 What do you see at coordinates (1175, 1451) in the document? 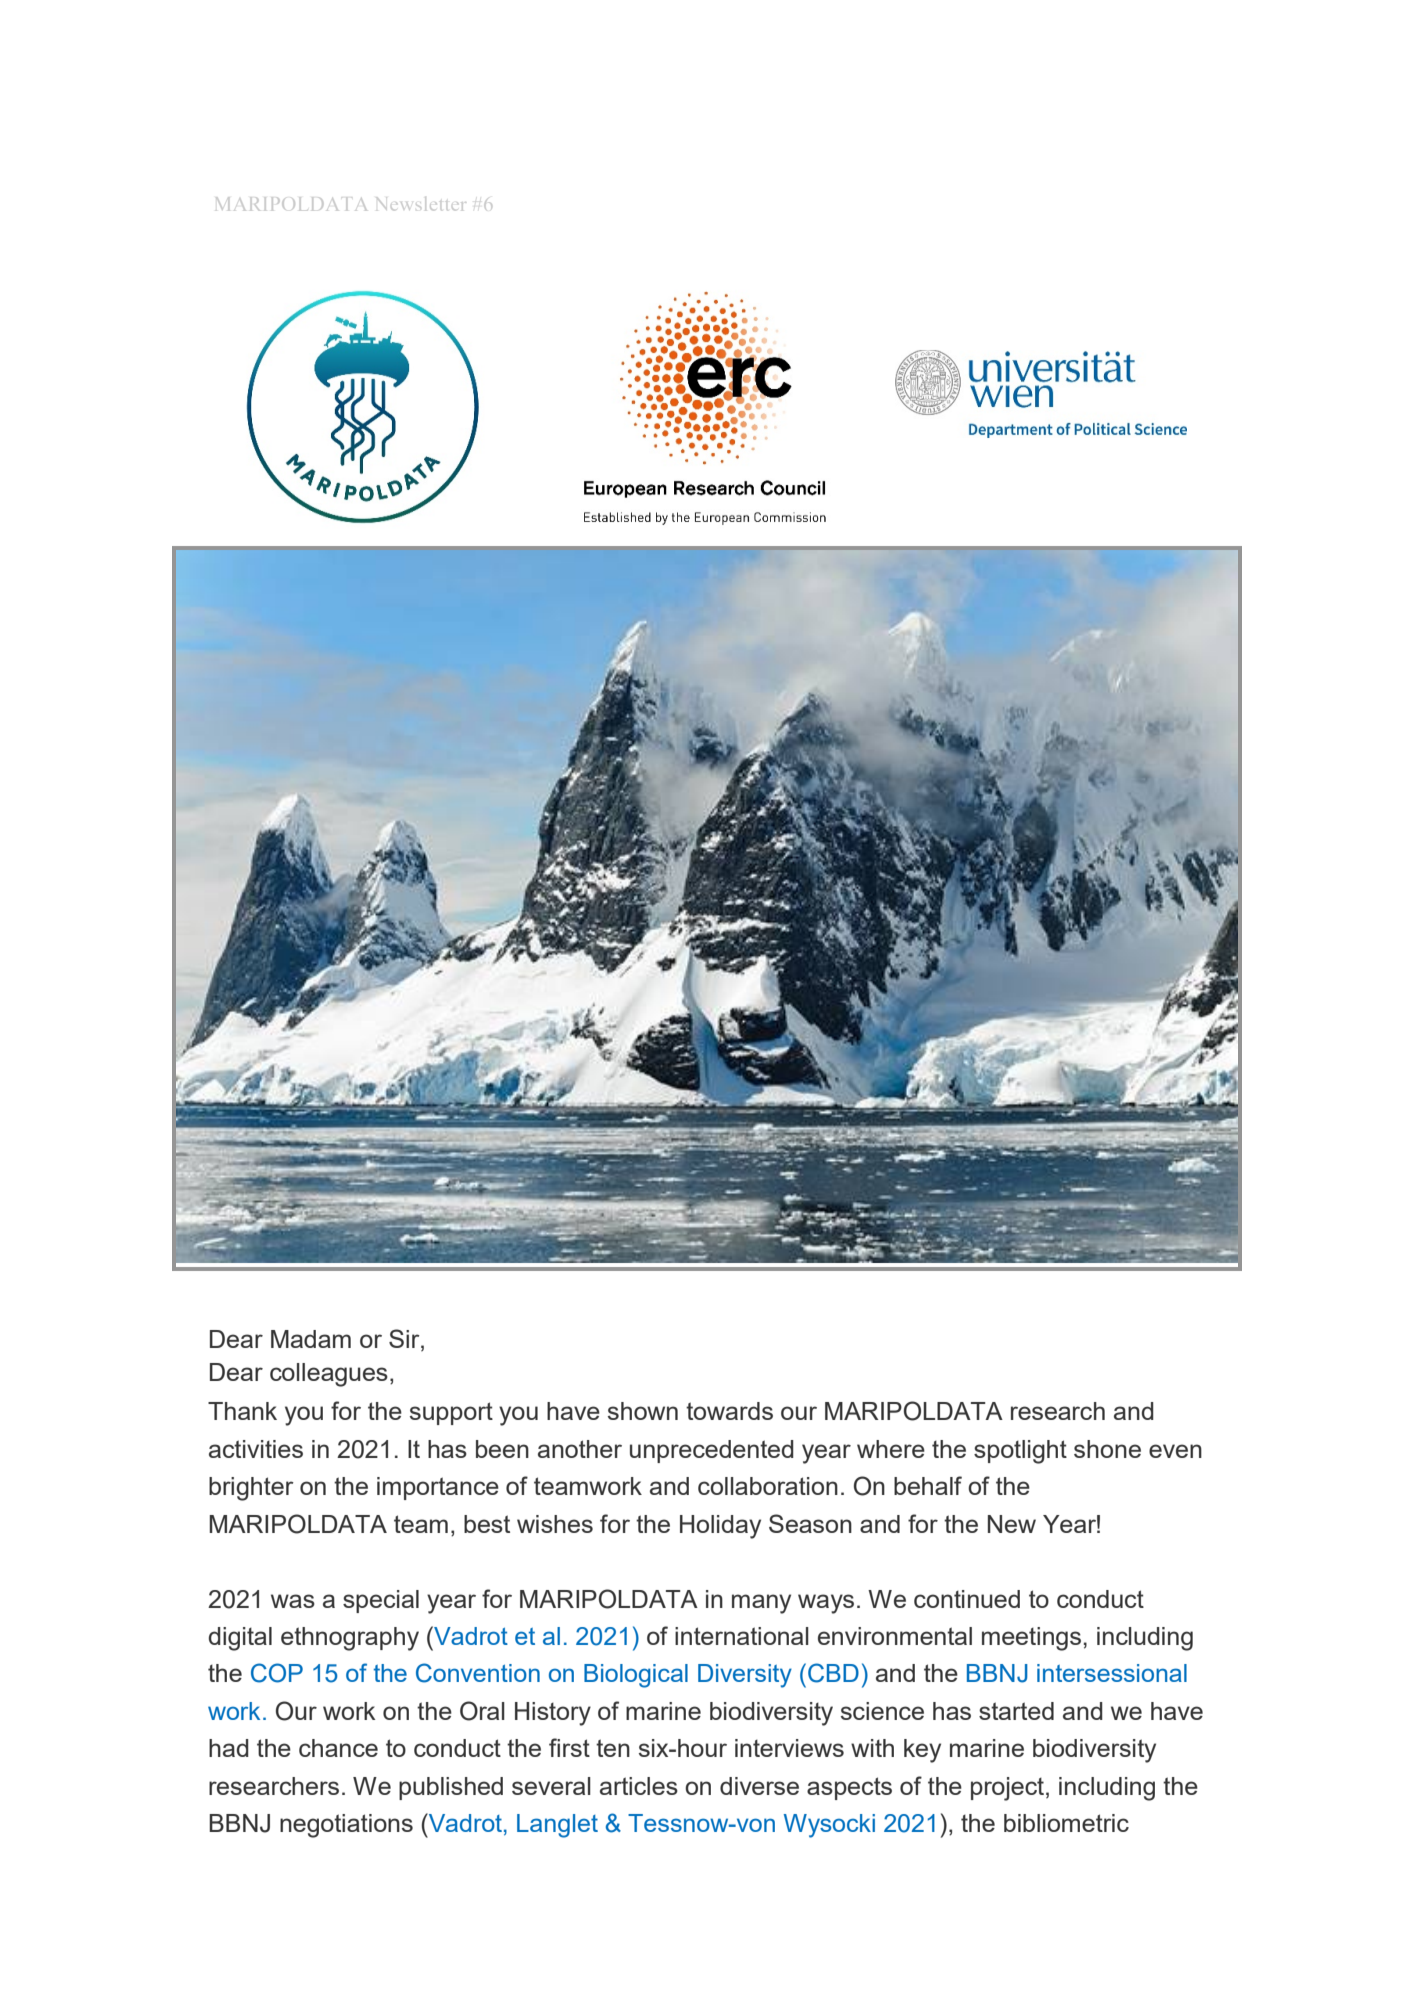
I see `even` at bounding box center [1175, 1451].
